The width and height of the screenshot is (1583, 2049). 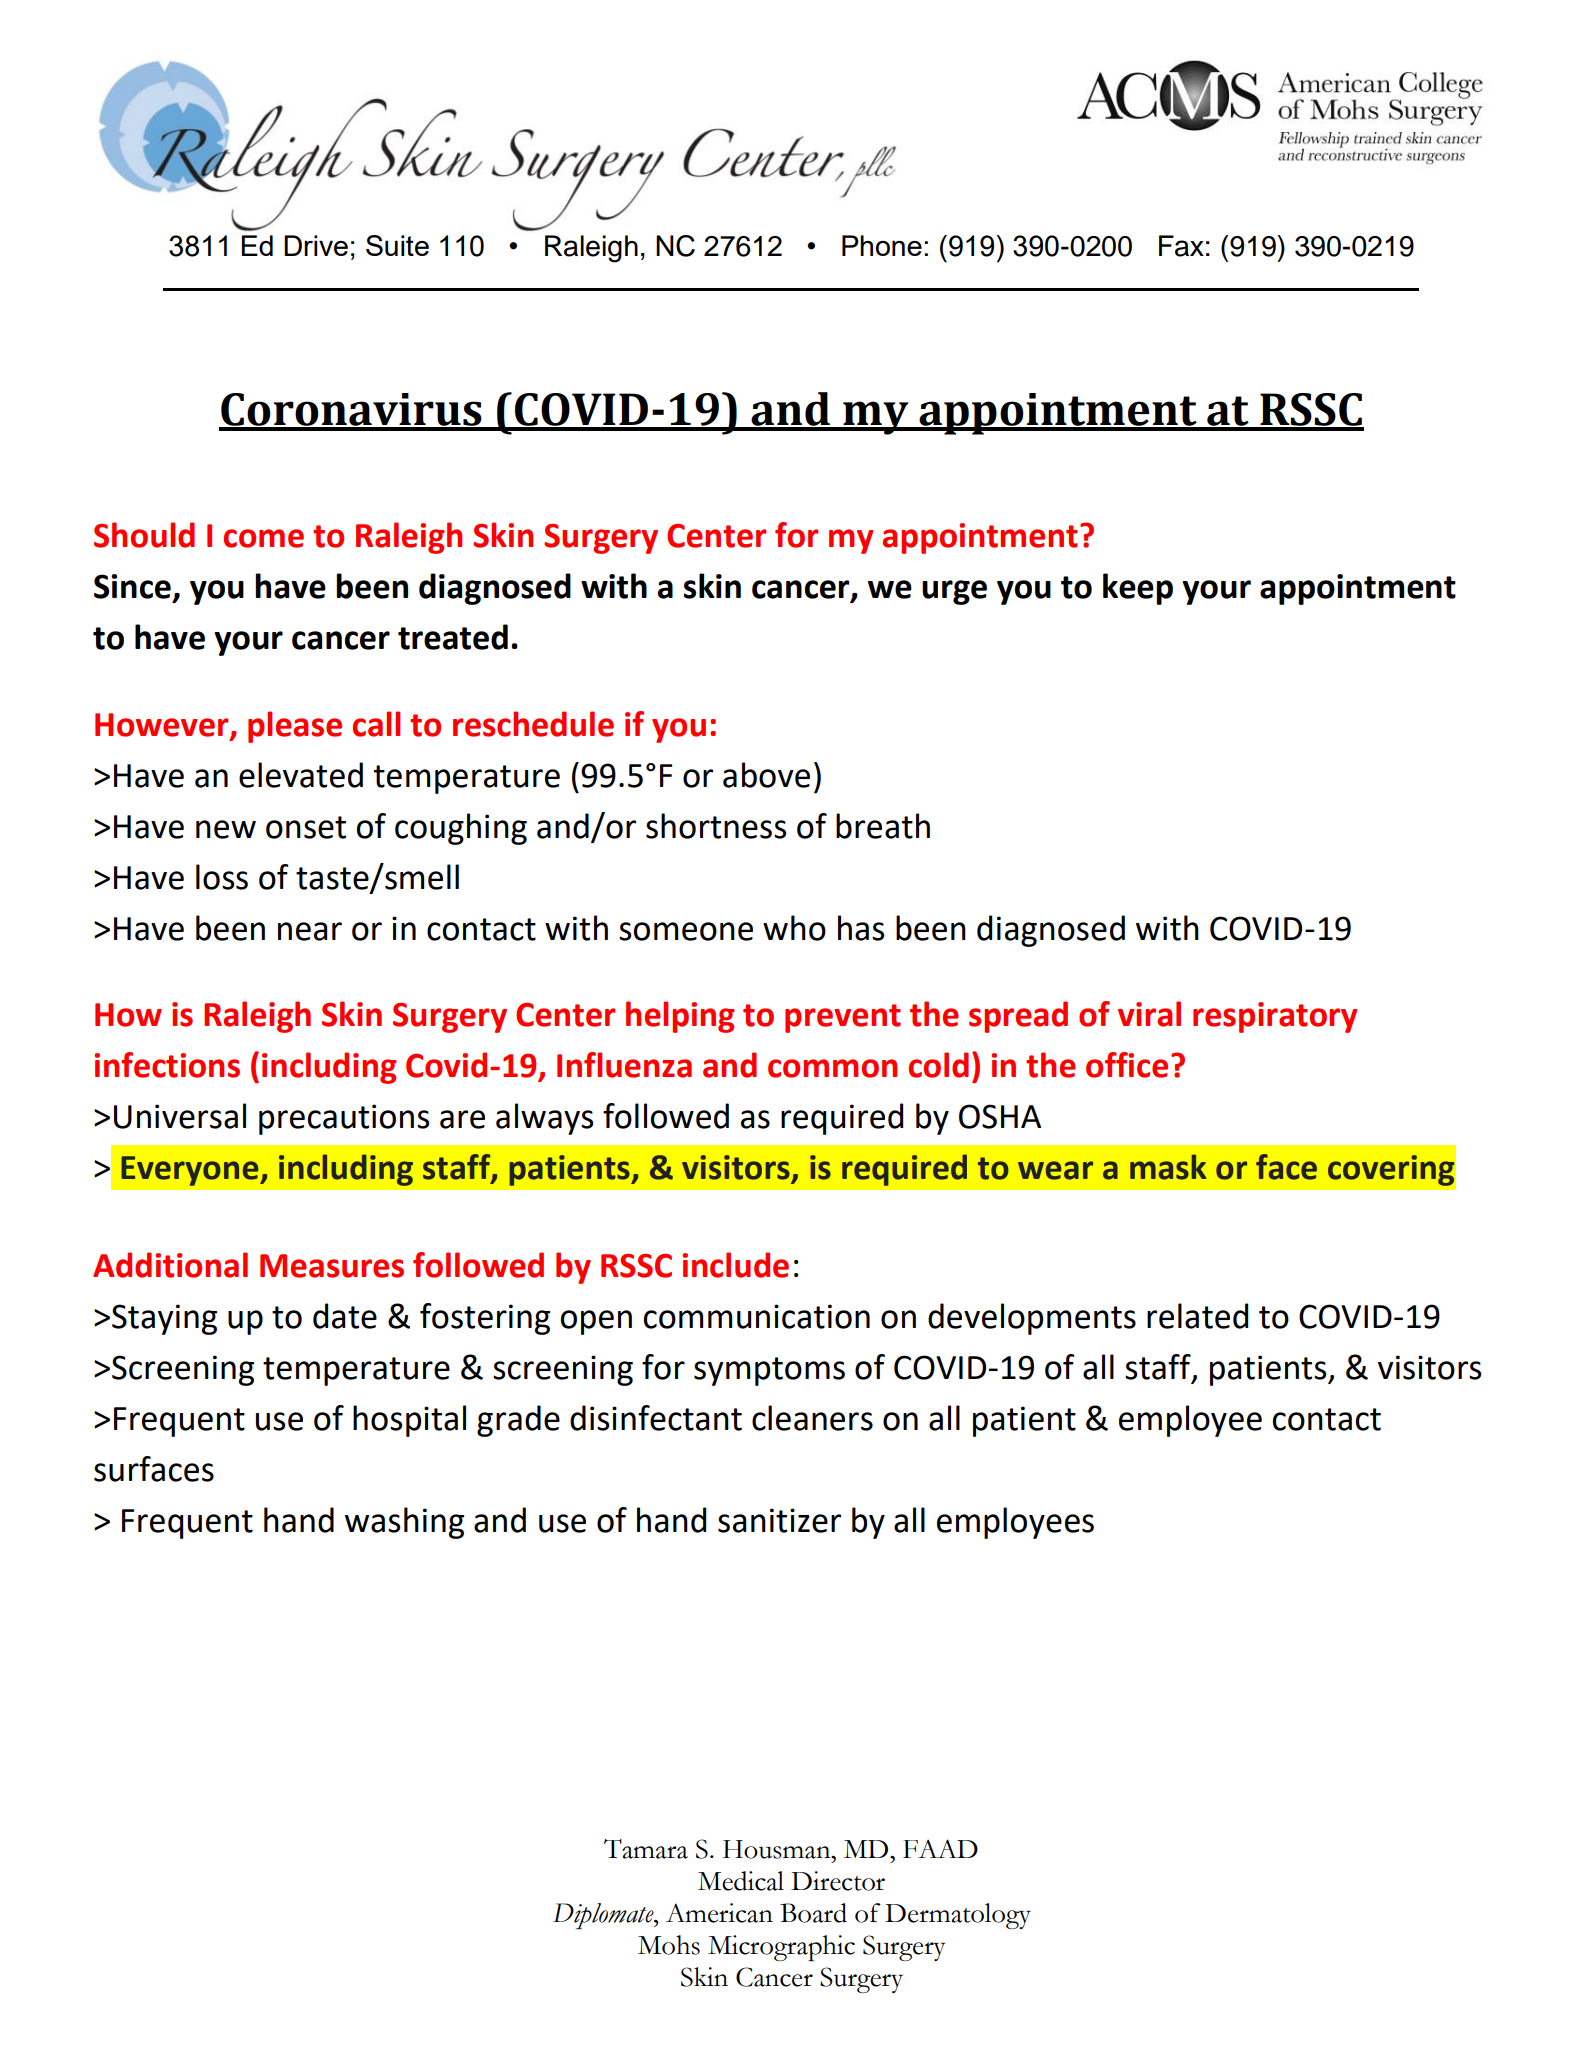 I want to click on washing, so click(x=404, y=1523).
